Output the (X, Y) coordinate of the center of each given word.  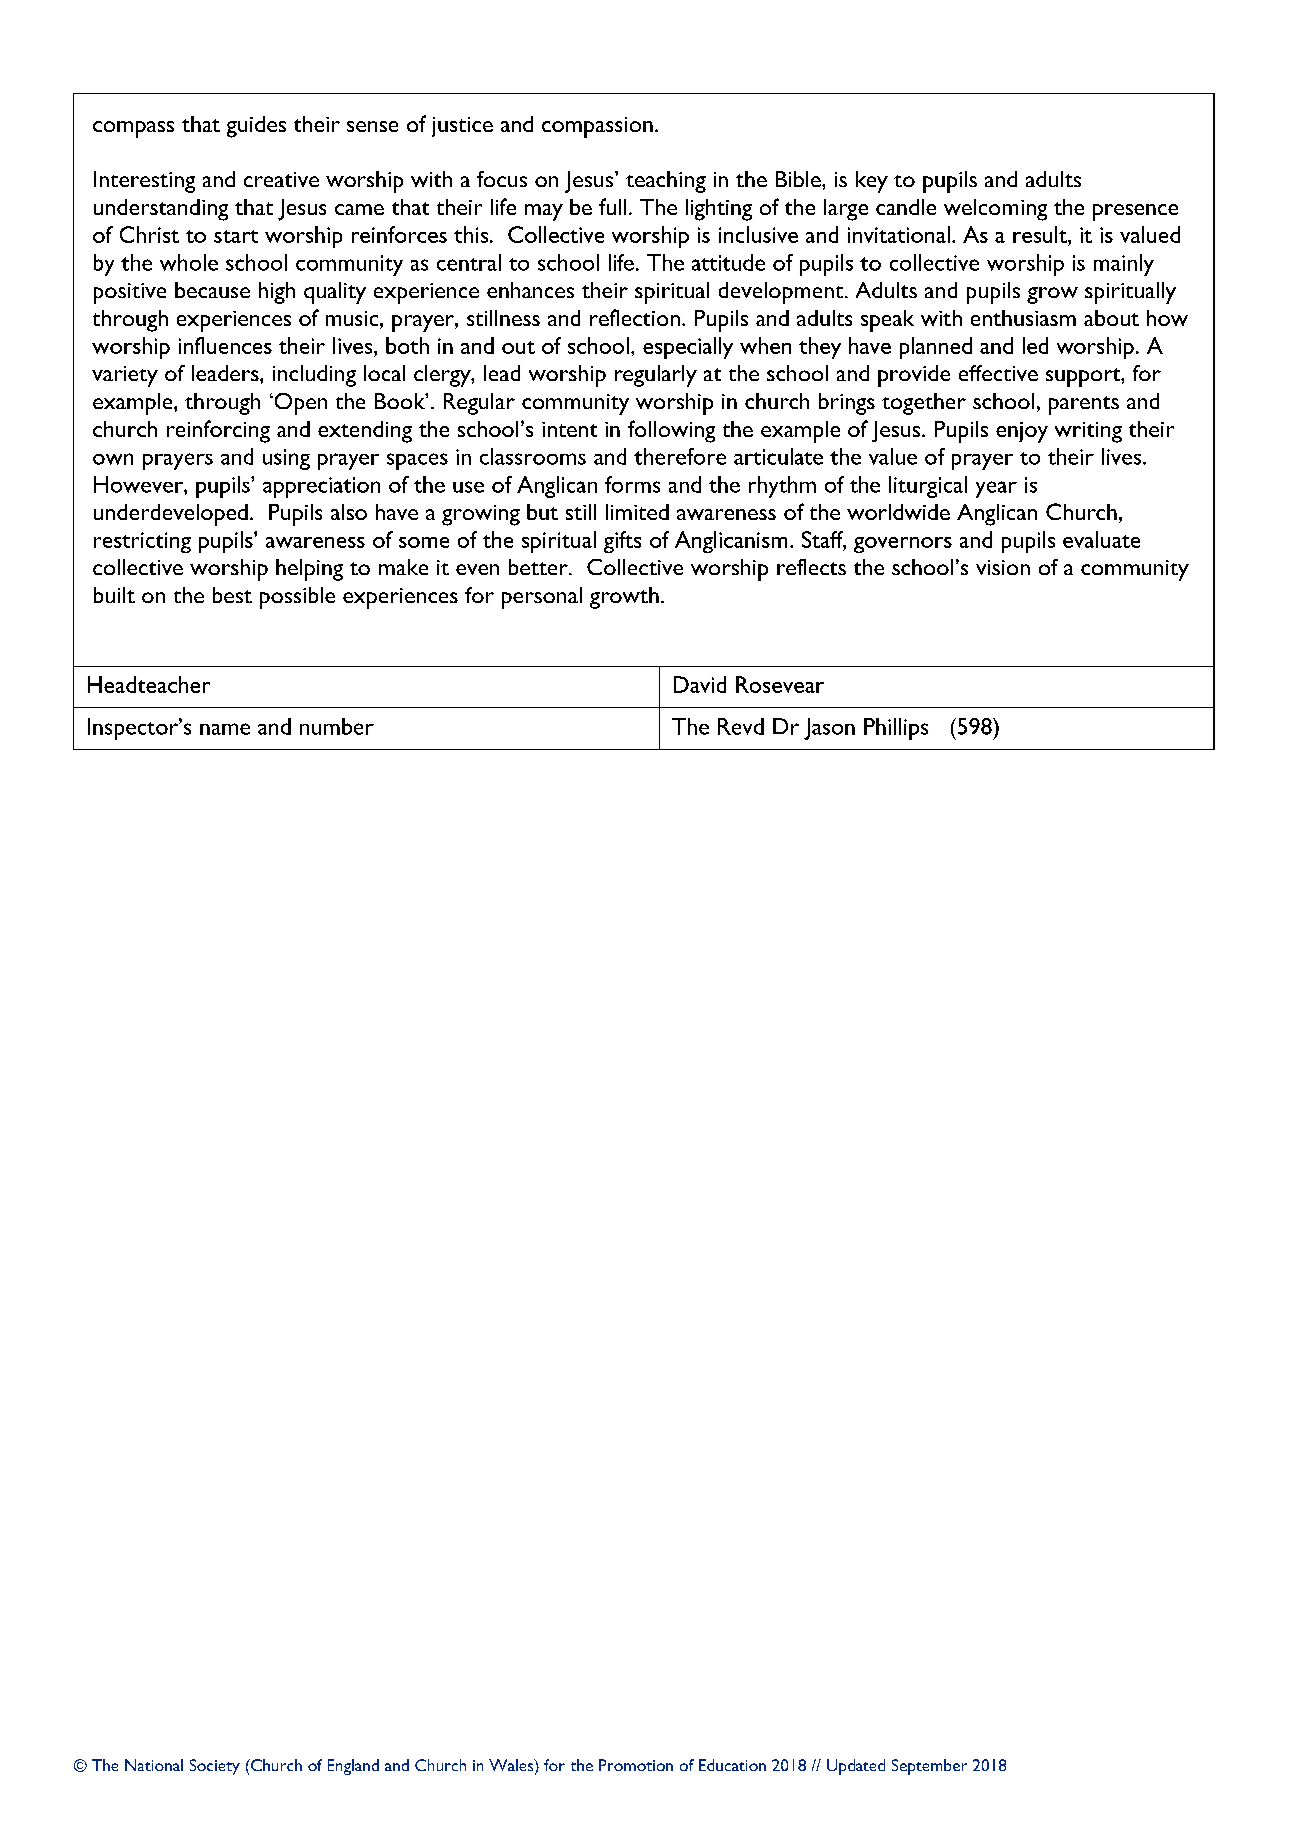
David (700, 684)
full (612, 206)
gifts (622, 542)
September (929, 1767)
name (225, 729)
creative (281, 179)
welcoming (995, 210)
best (232, 595)
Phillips (896, 729)
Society (215, 1767)
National (154, 1765)
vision (1003, 567)
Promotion (636, 1765)
